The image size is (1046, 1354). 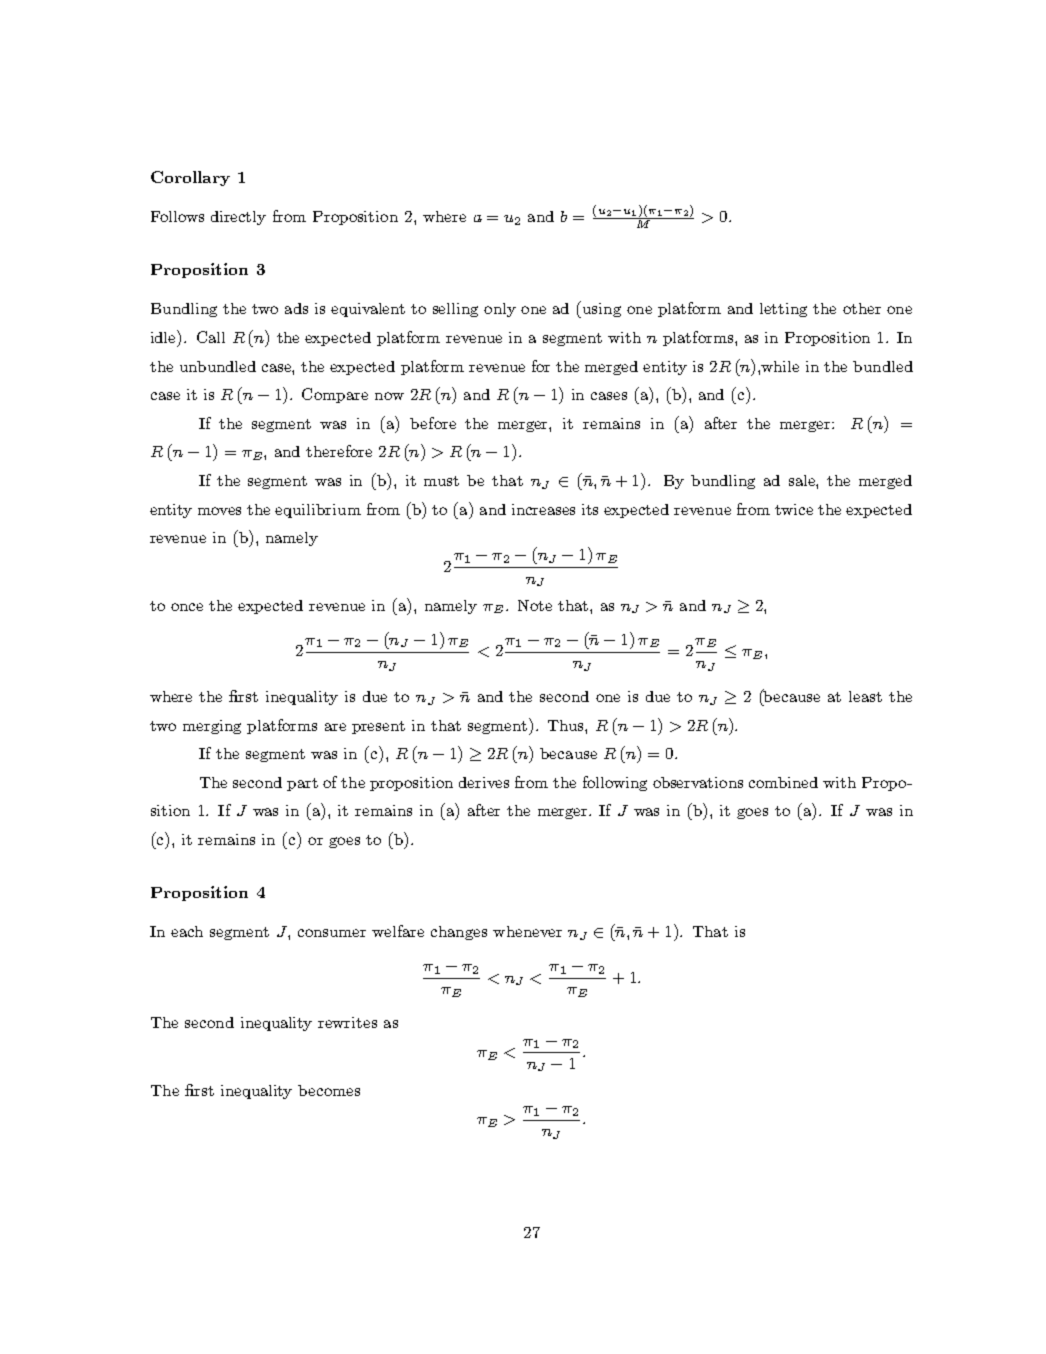 I want to click on once, so click(x=187, y=607).
